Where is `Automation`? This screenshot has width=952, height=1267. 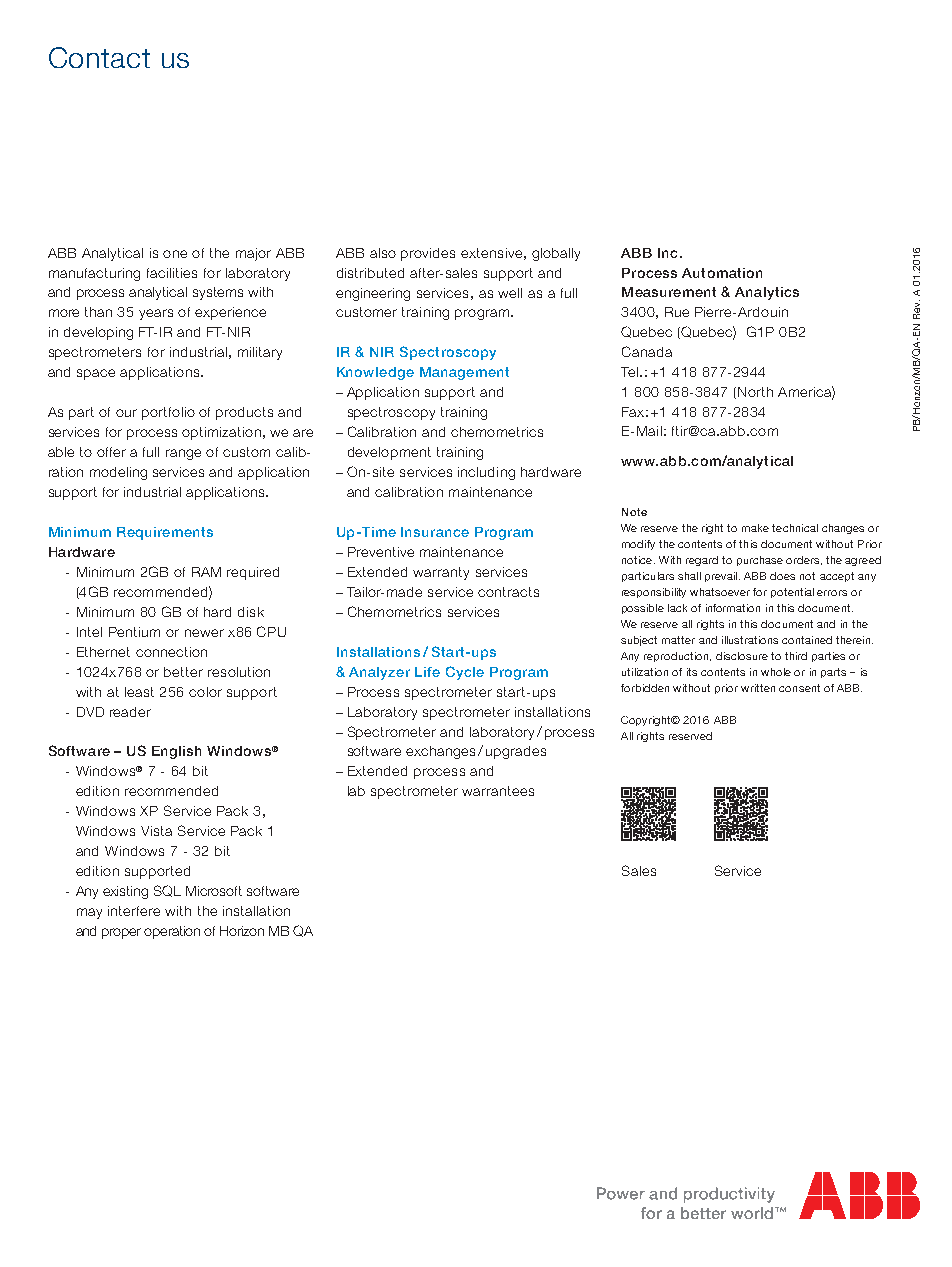
Automation is located at coordinates (722, 273).
